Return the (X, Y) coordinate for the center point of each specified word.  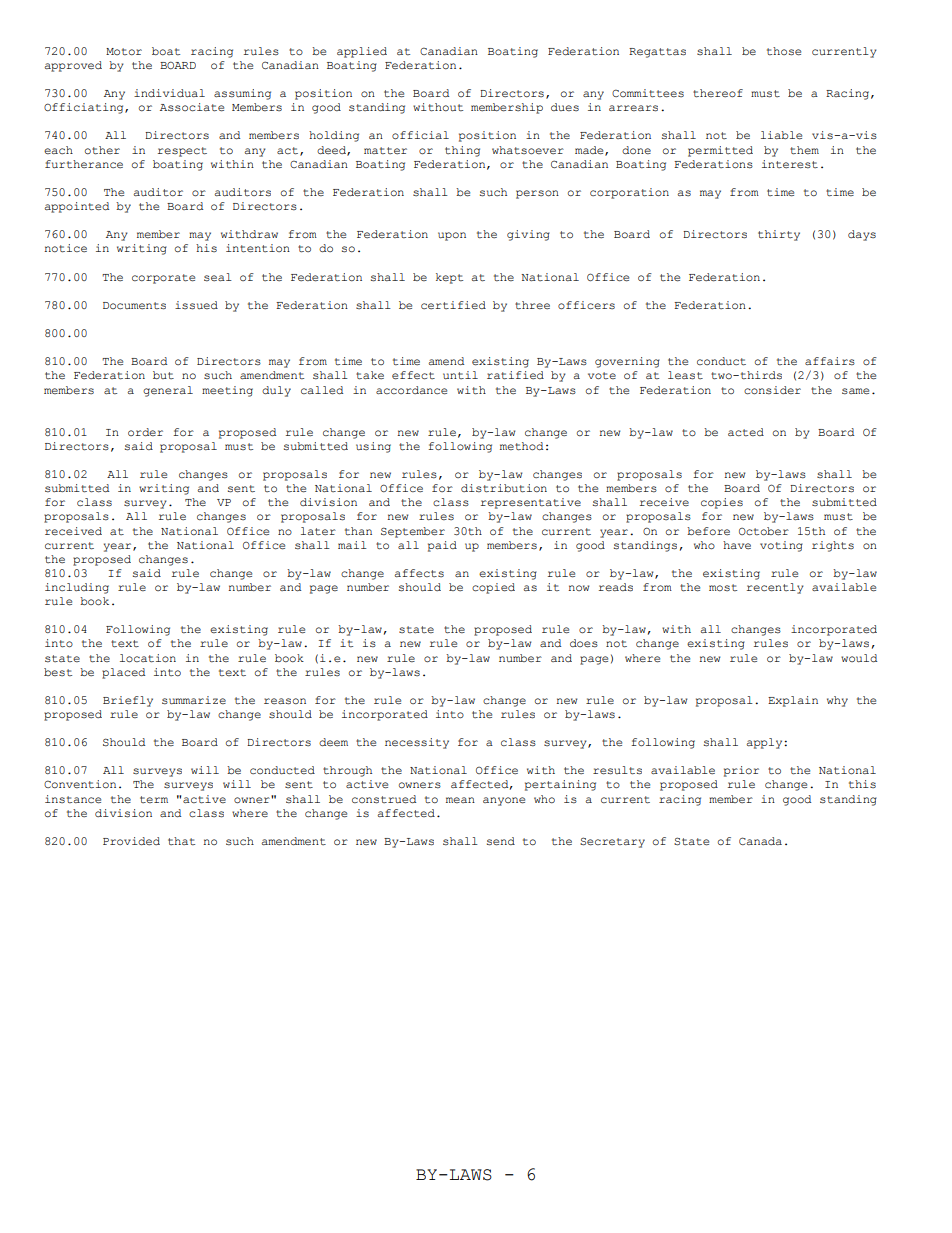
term (154, 799)
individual (169, 93)
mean (460, 800)
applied (362, 52)
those (784, 51)
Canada (760, 841)
